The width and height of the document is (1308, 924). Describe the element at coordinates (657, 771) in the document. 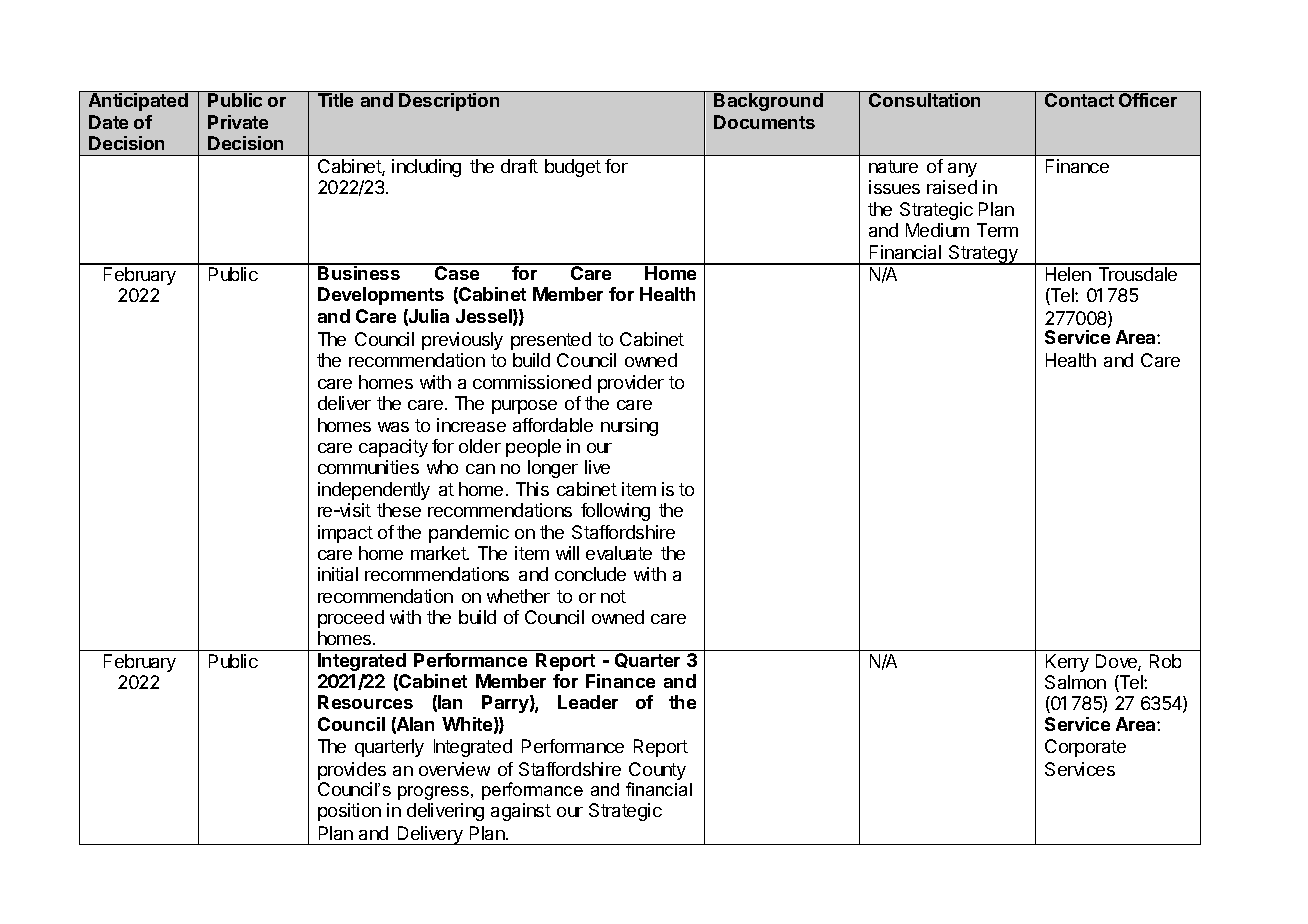

I see `County` at that location.
